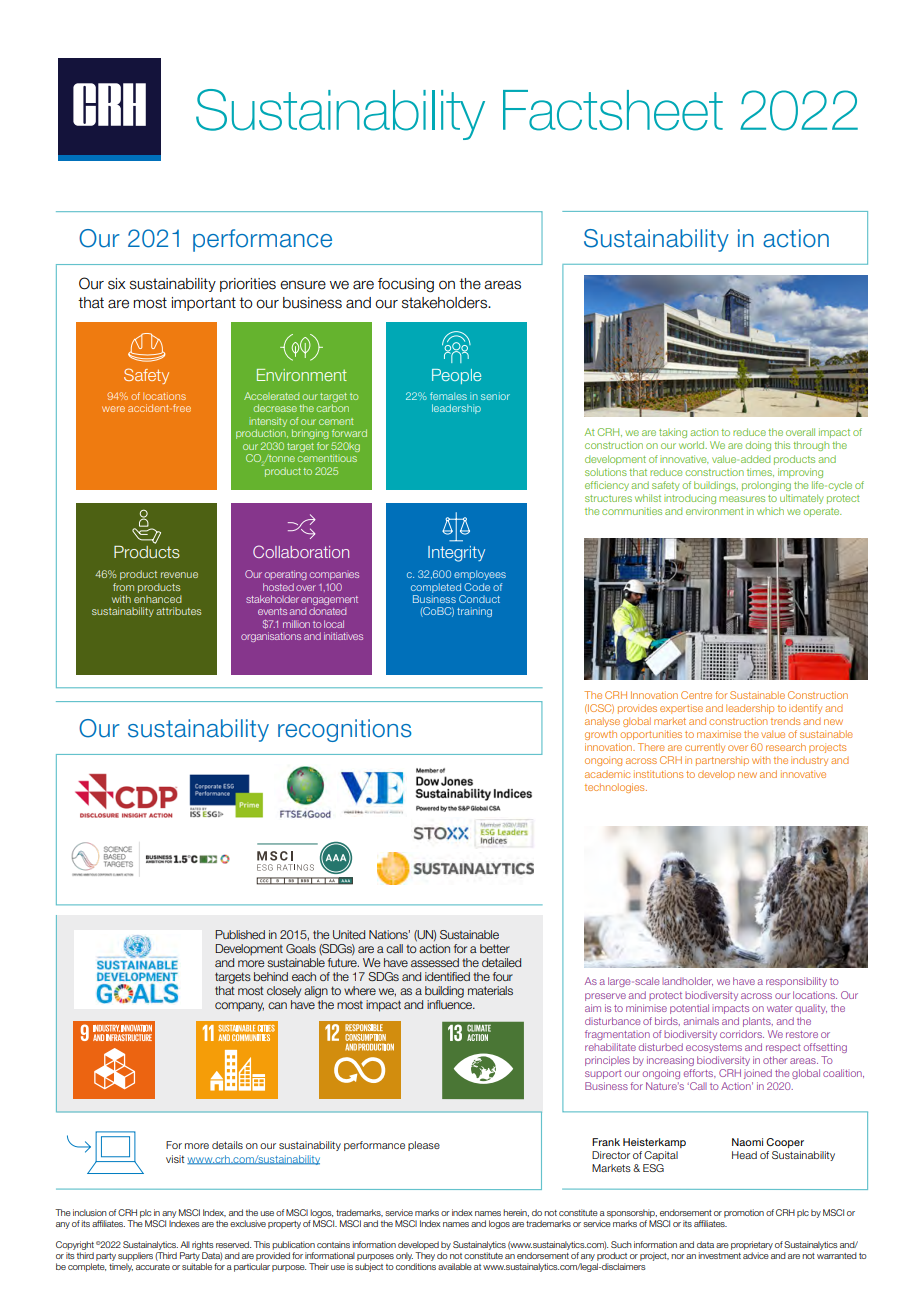 Image resolution: width=924 pixels, height=1308 pixels. What do you see at coordinates (178, 611) in the document?
I see `attributes` at bounding box center [178, 611].
